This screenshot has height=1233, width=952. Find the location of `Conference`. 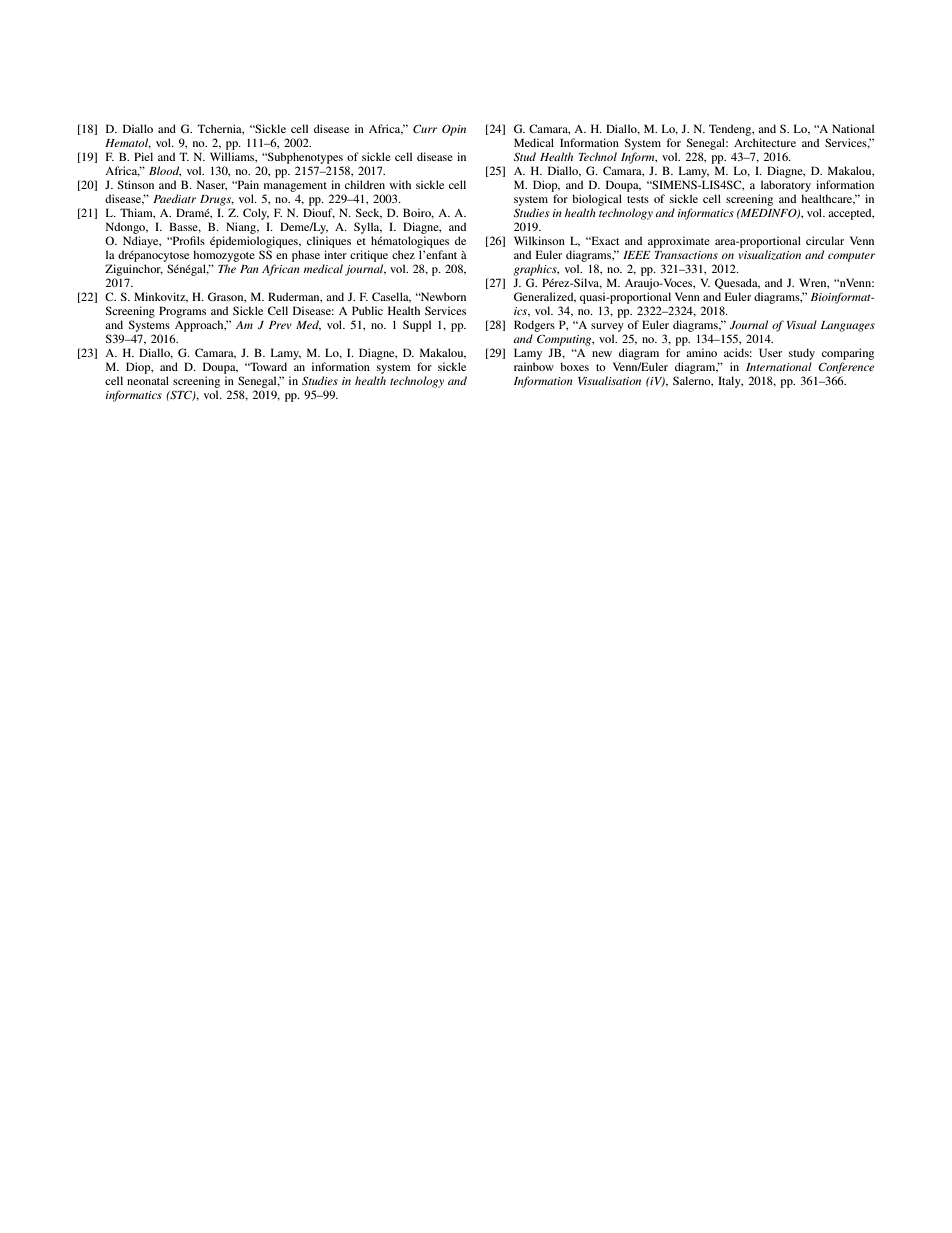

Conference is located at coordinates (846, 368).
